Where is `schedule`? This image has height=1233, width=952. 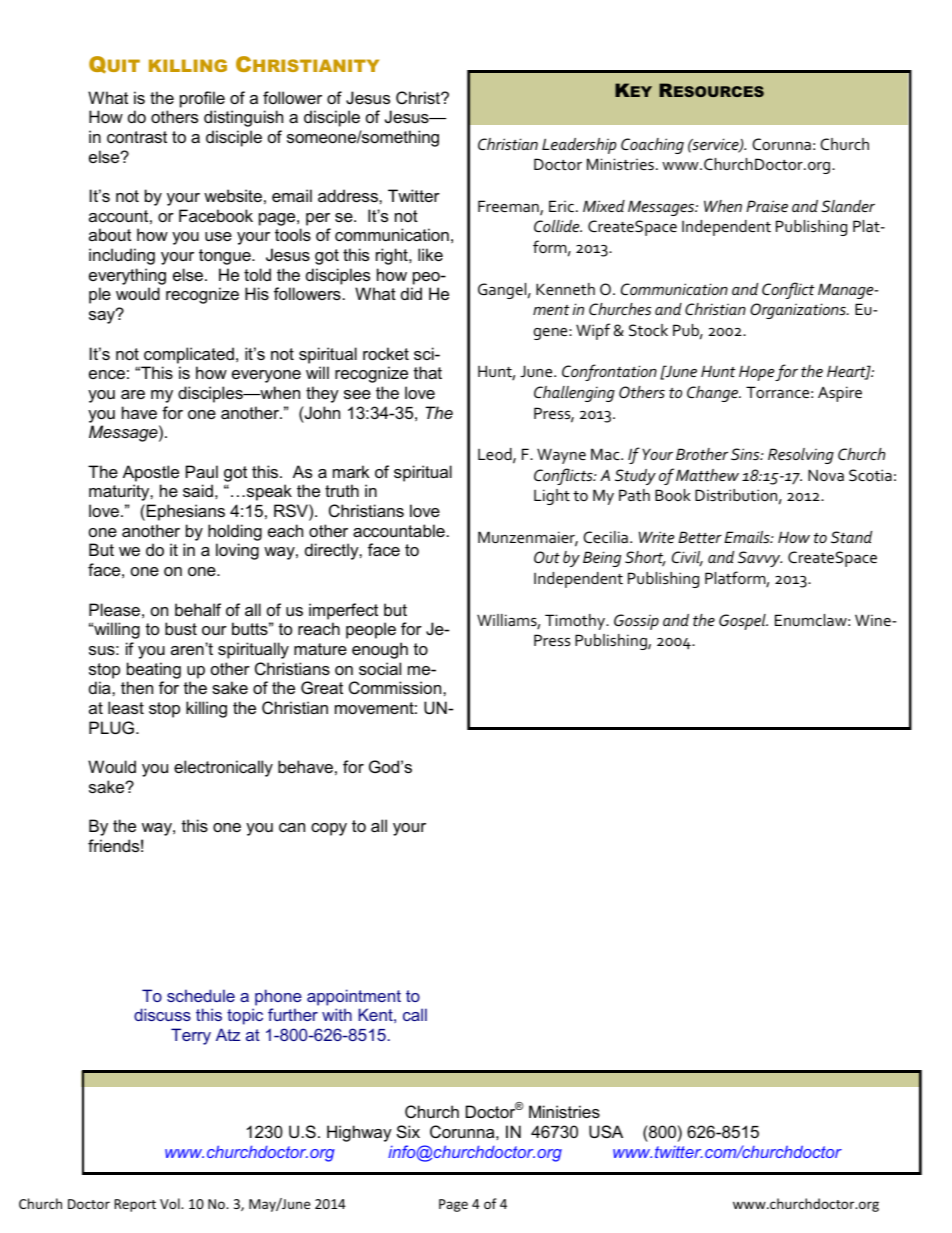 schedule is located at coordinates (201, 995).
